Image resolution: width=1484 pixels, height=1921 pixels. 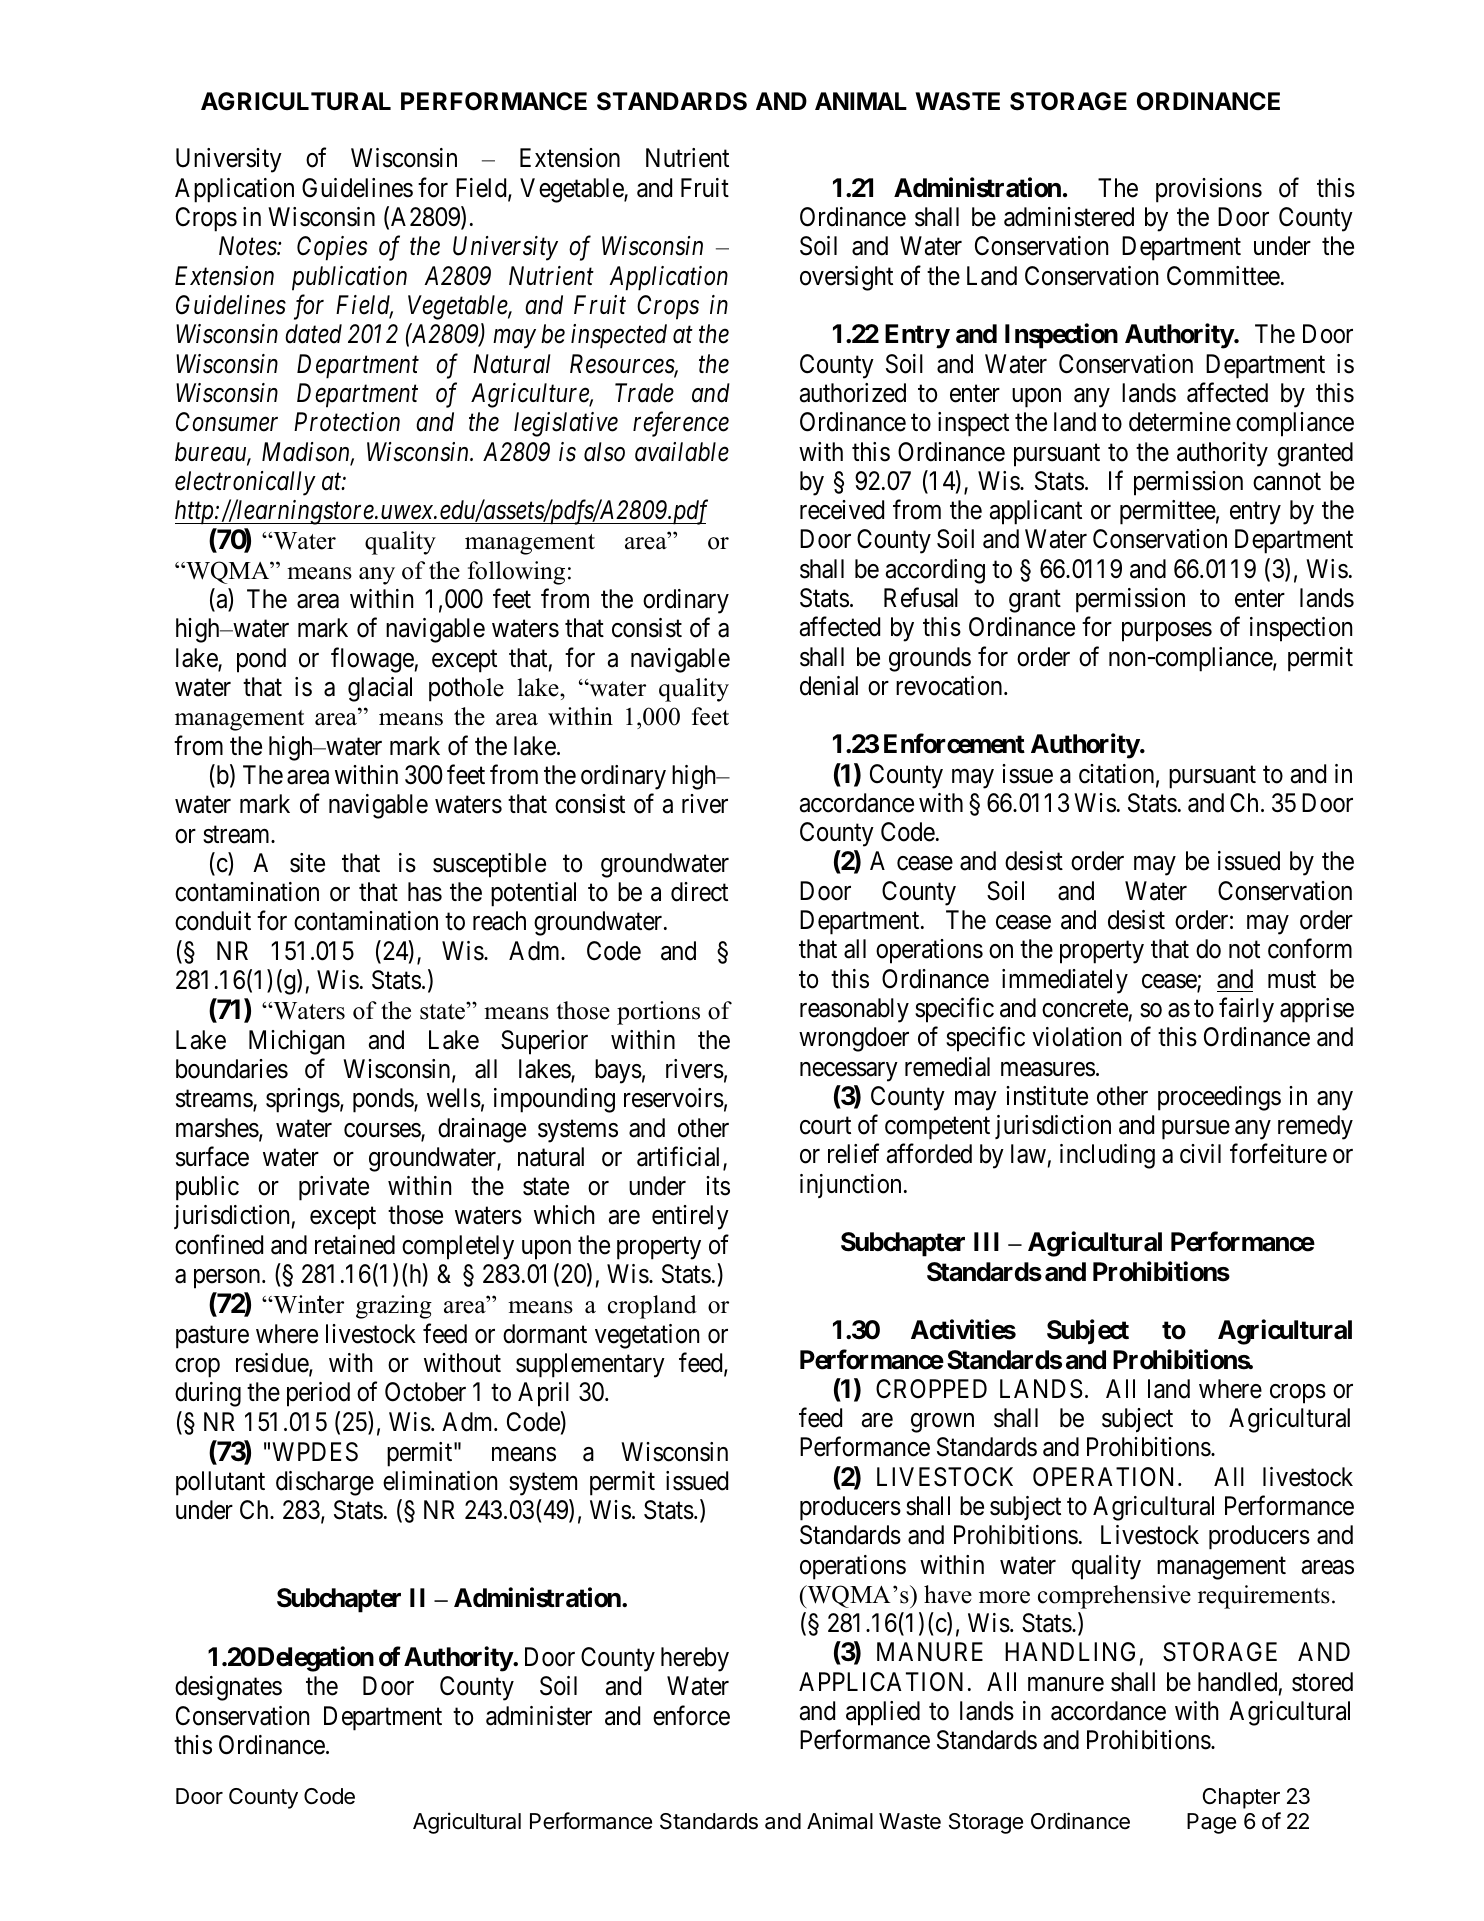 I want to click on Committee, so click(x=1223, y=276).
